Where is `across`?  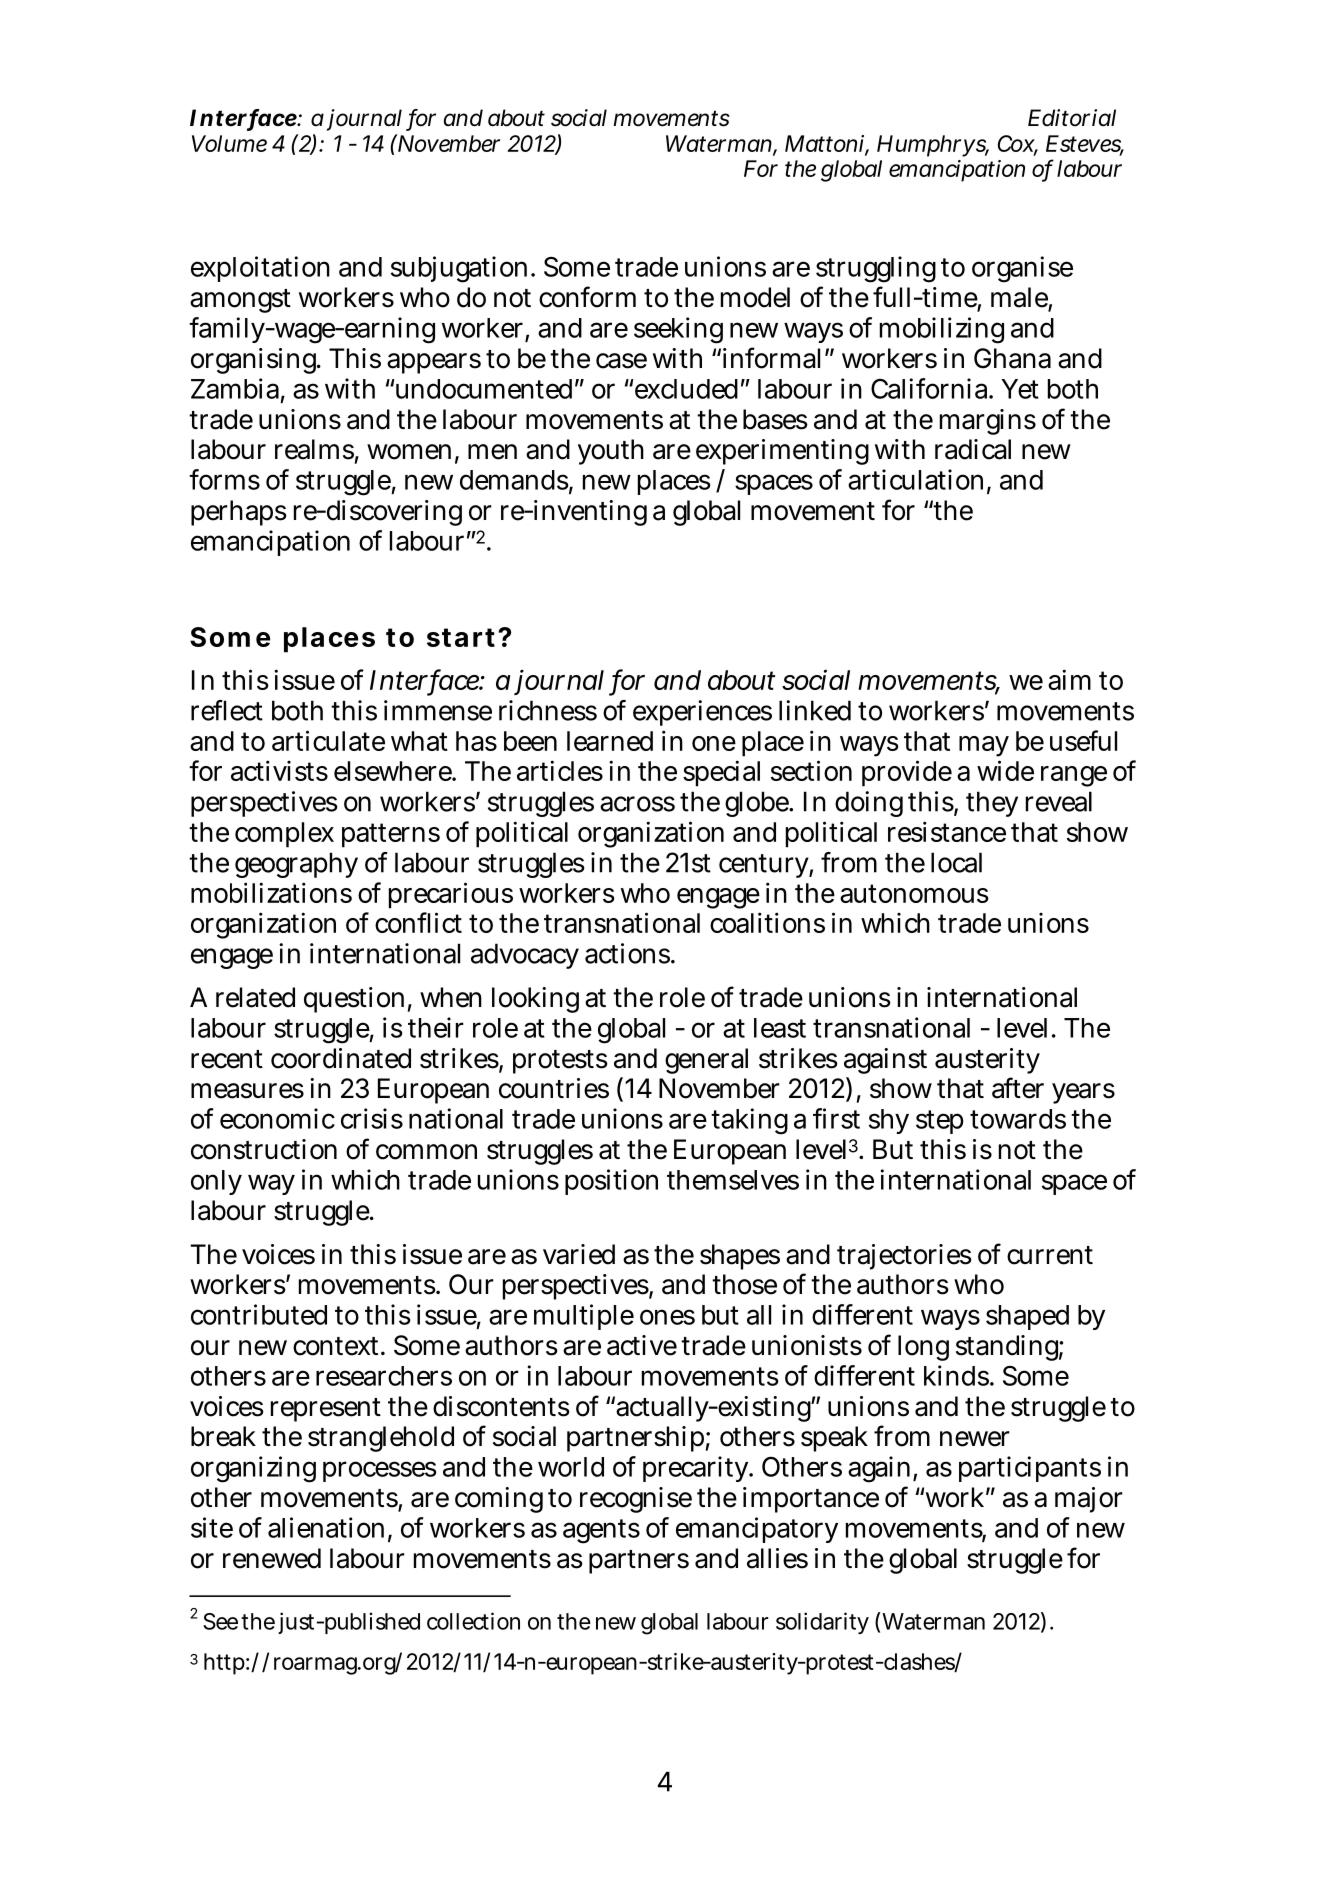 across is located at coordinates (637, 804).
